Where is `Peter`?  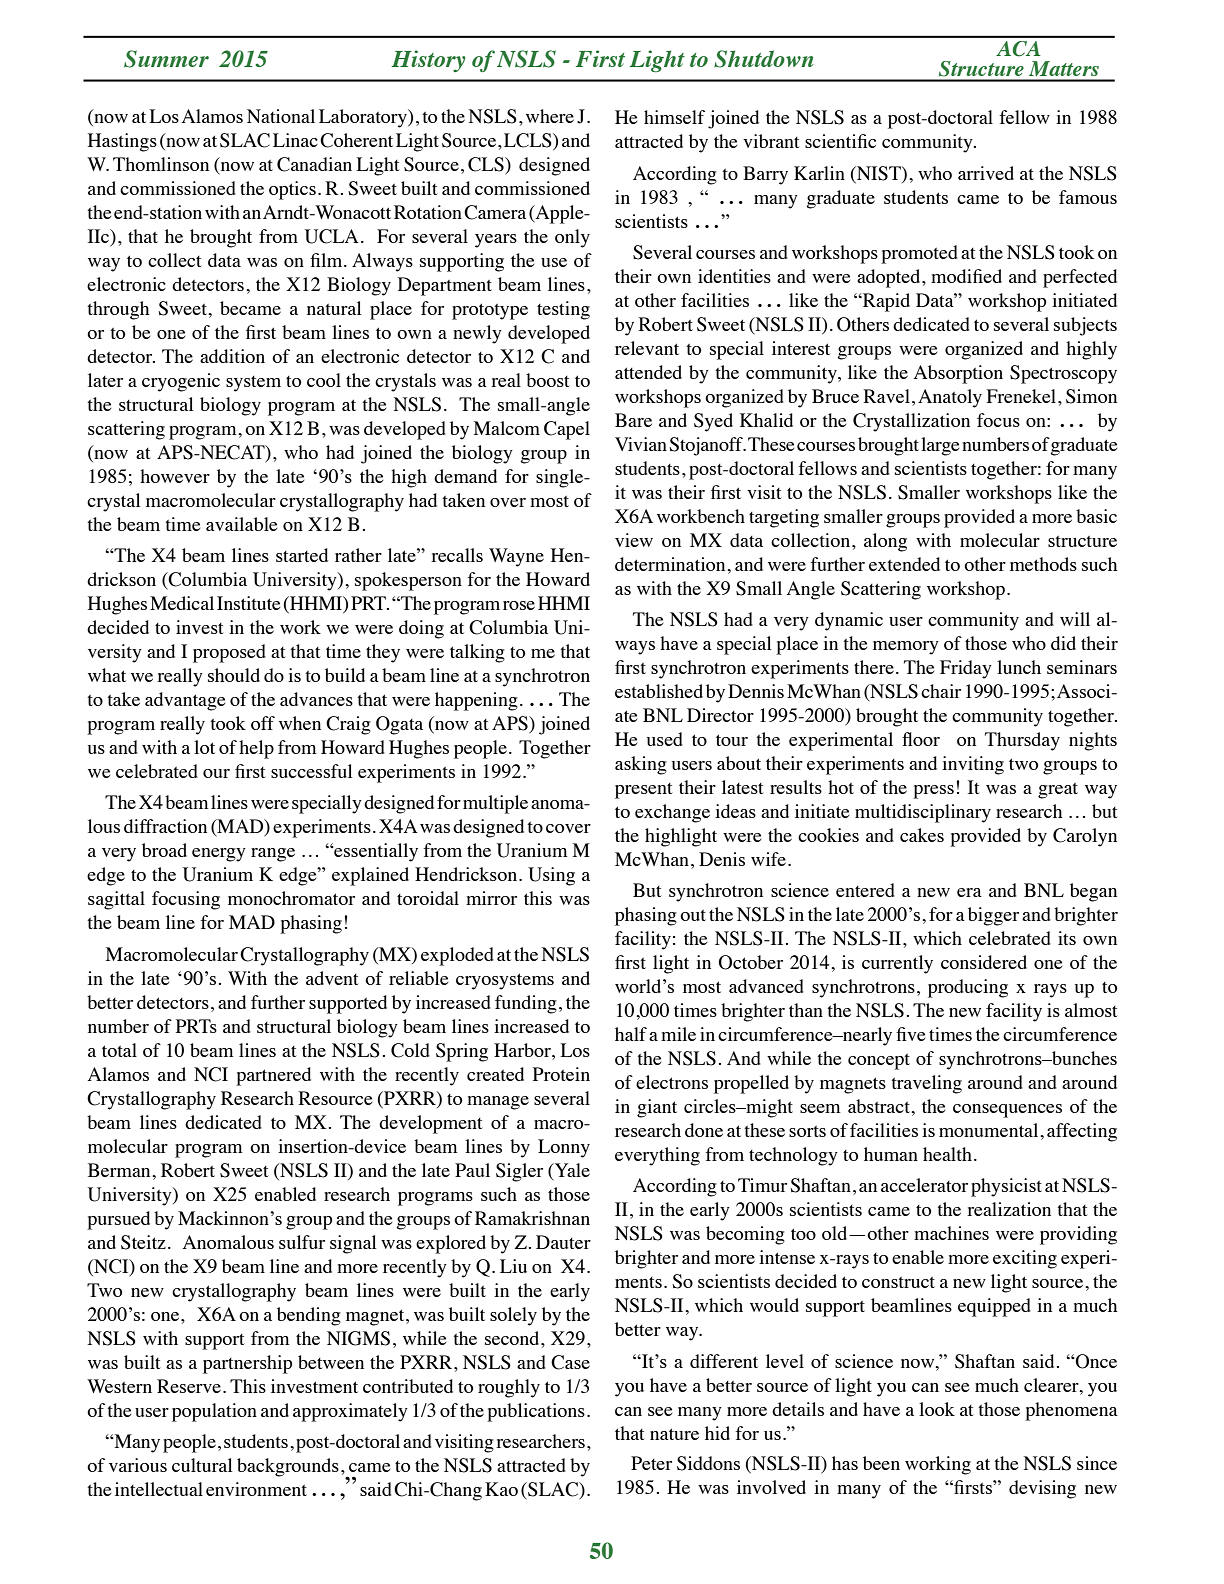 Peter is located at coordinates (651, 1463).
